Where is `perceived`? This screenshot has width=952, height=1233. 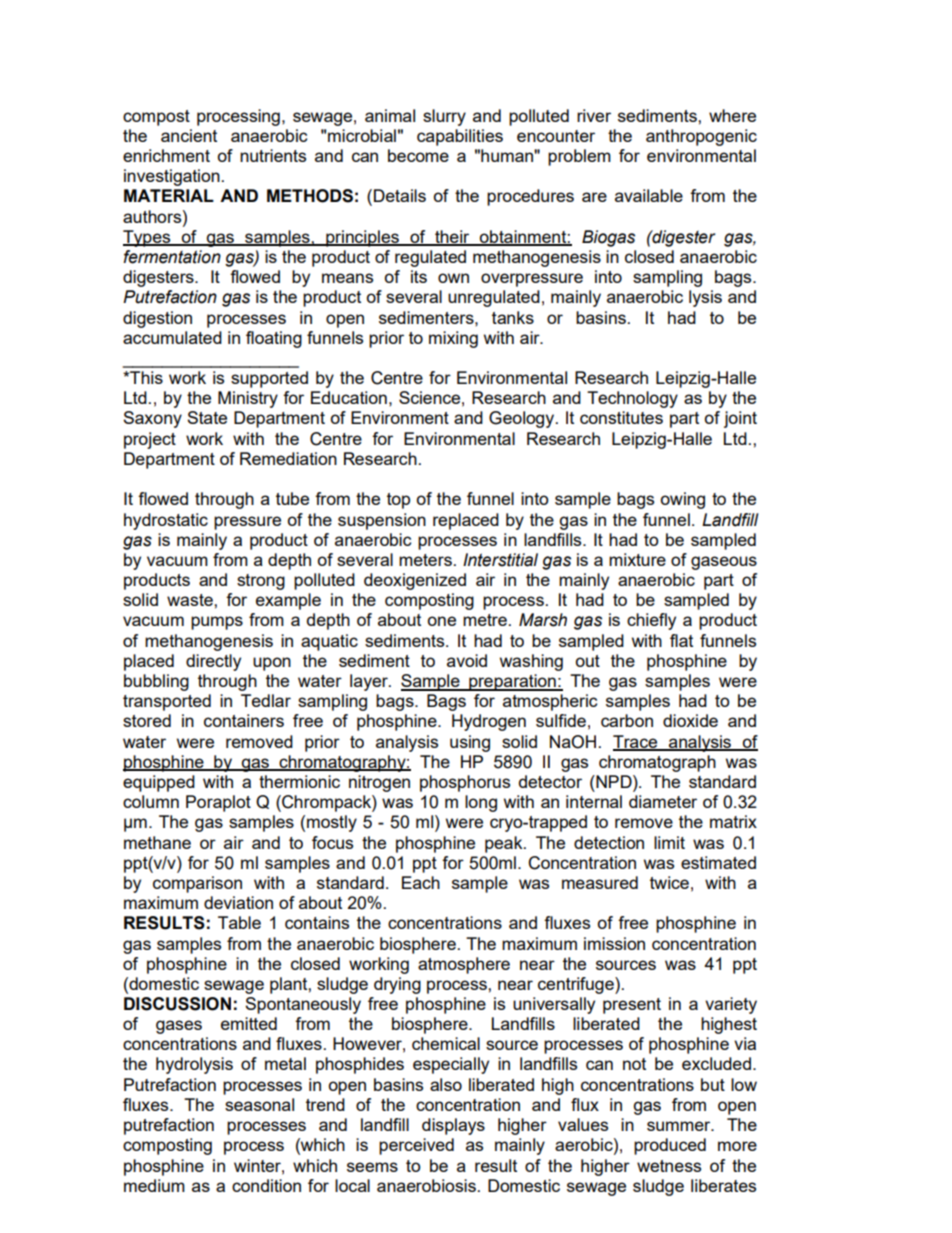 perceived is located at coordinates (416, 1146).
